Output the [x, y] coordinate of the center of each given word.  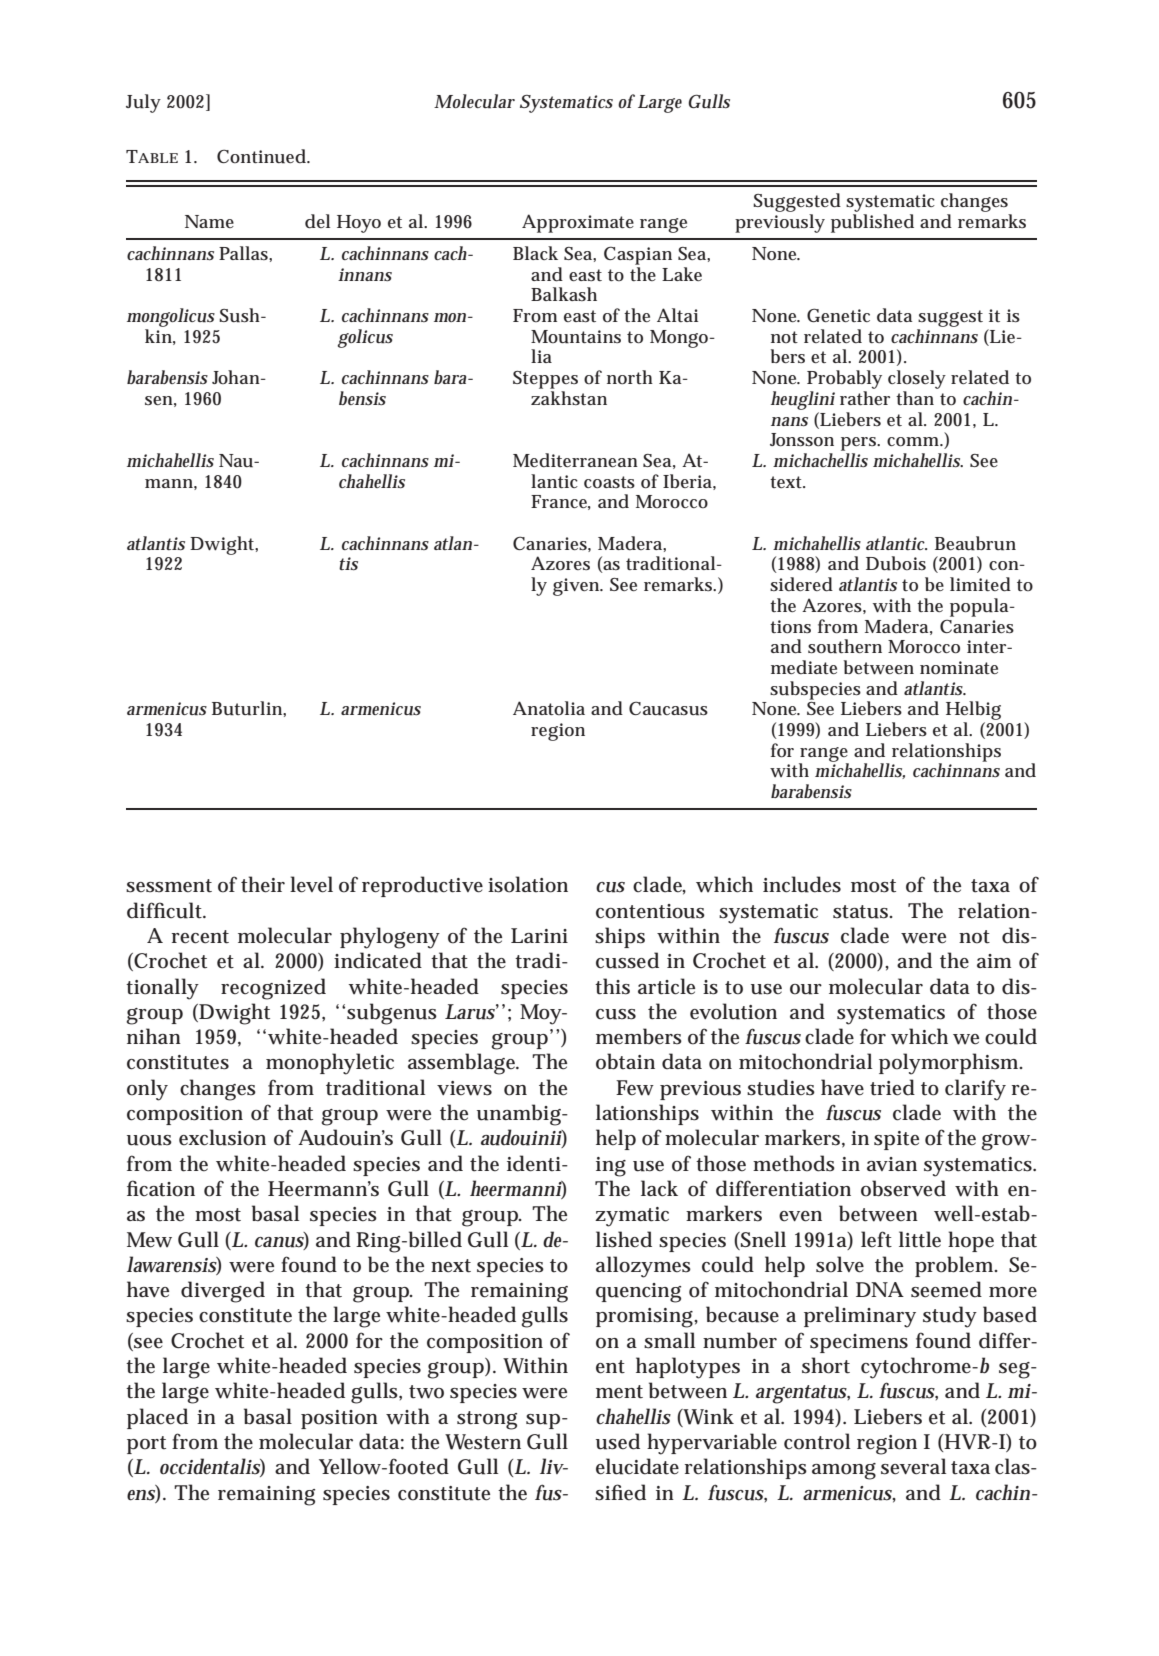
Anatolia [549, 708]
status [862, 912]
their [263, 884]
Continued [263, 156]
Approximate [578, 223]
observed [903, 1188]
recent [200, 937]
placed [157, 1418]
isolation [528, 884]
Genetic [838, 315]
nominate [959, 668]
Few [635, 1088]
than [915, 398]
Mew [149, 1240]
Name [209, 221]
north [630, 377]
